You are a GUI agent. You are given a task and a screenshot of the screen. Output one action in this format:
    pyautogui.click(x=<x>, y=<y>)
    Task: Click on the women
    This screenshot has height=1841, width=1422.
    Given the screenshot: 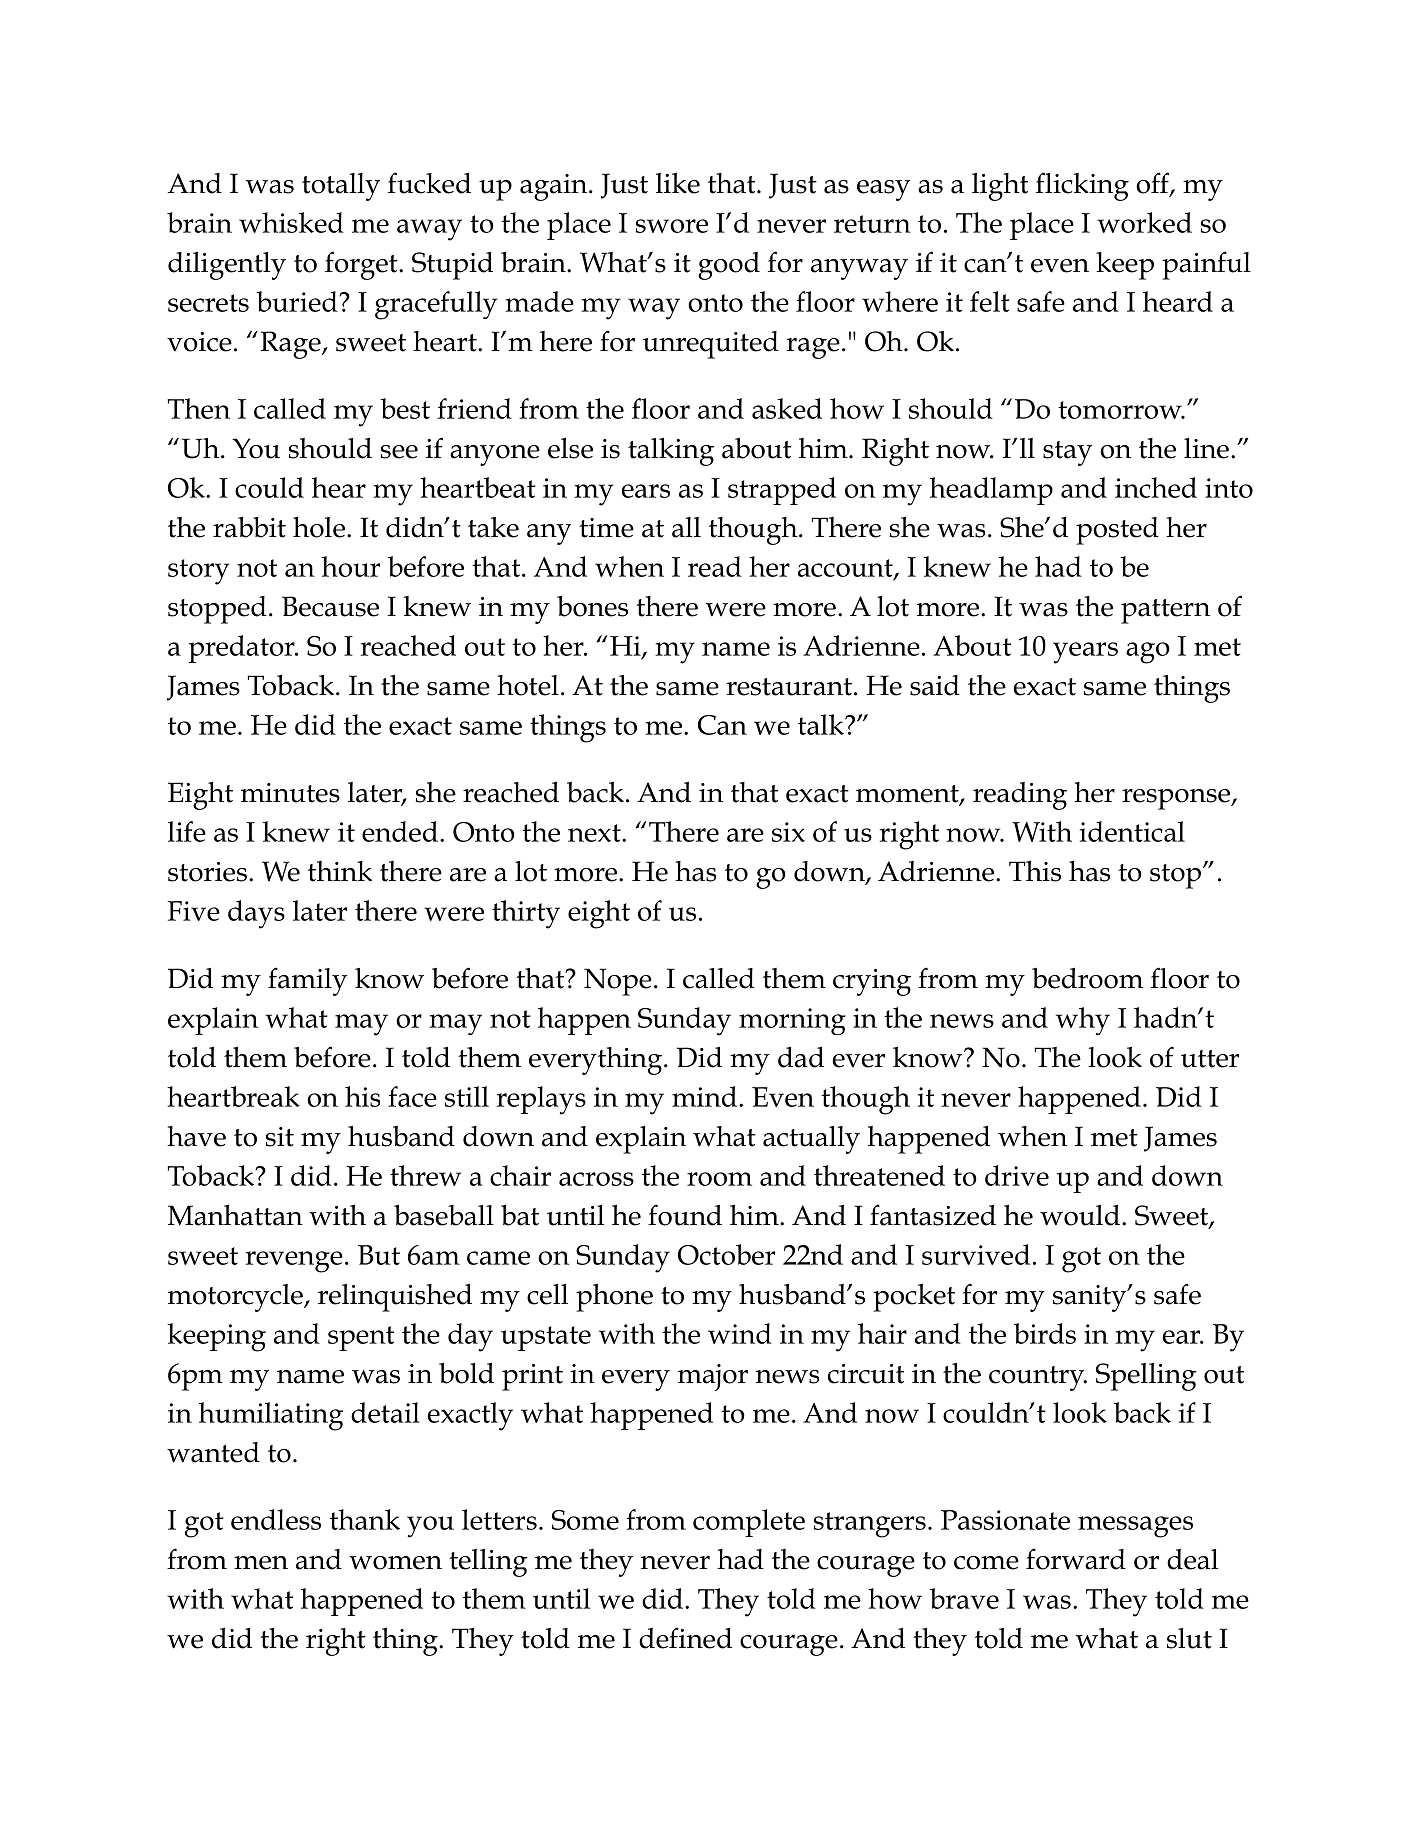 What is the action you would take?
    pyautogui.click(x=395, y=1563)
